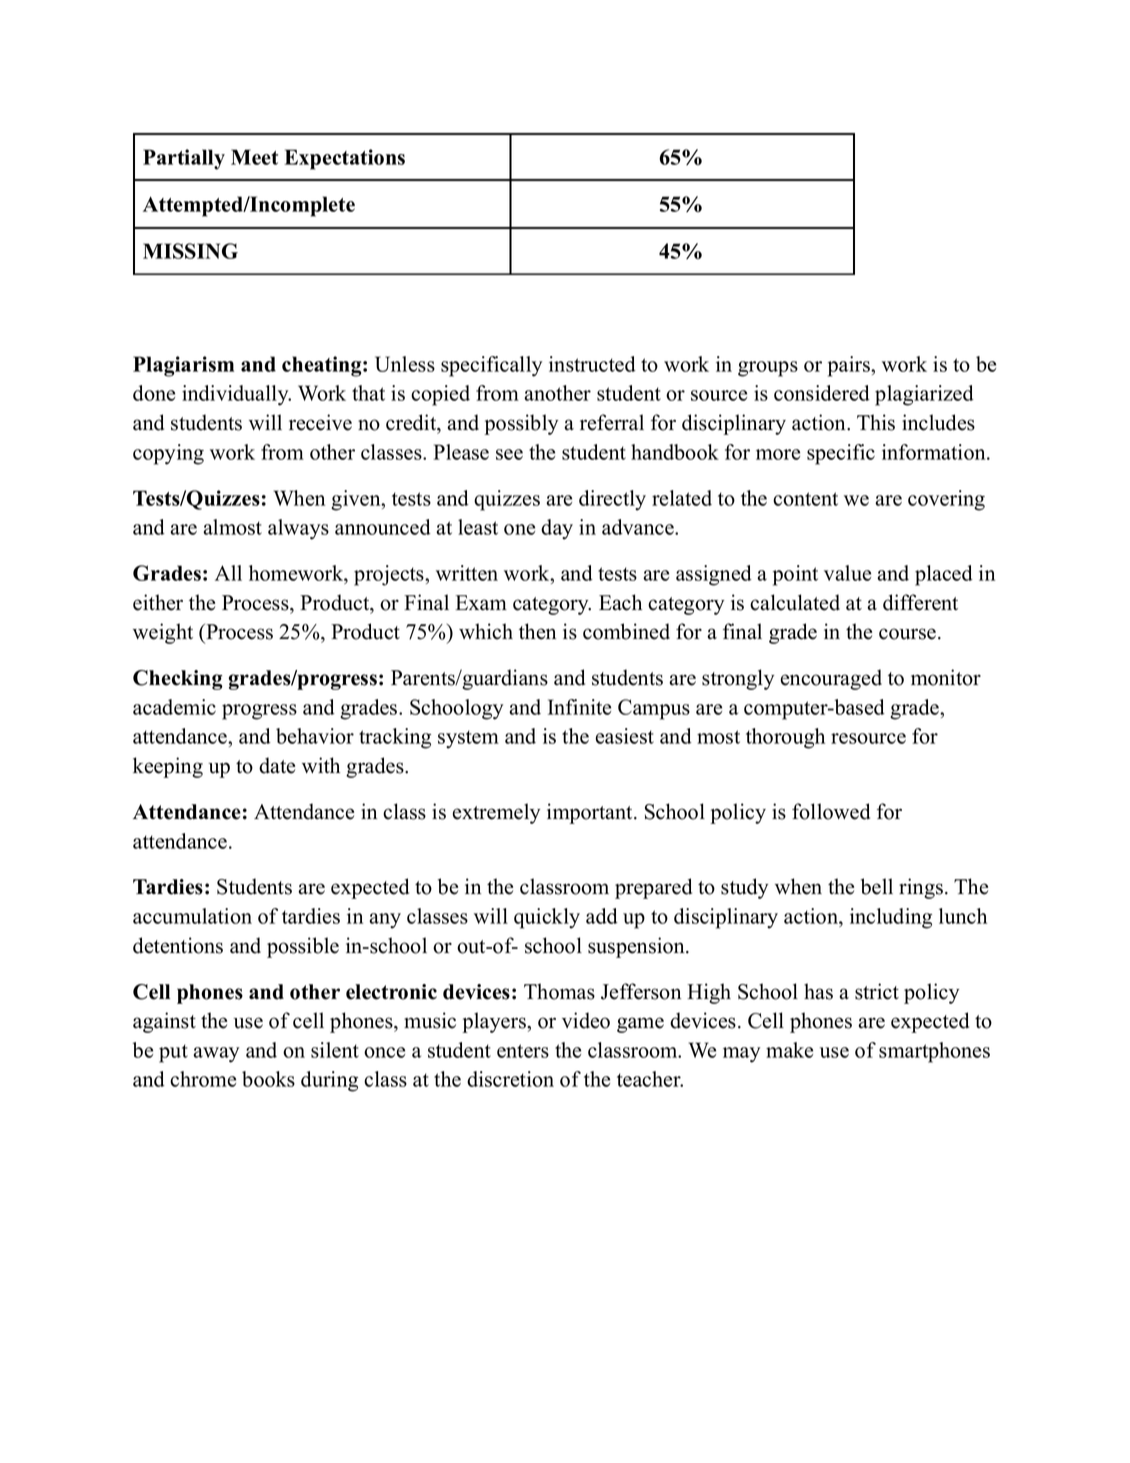 Image resolution: width=1130 pixels, height=1463 pixels. Describe the element at coordinates (344, 159) in the page. I see `Expectations` at that location.
